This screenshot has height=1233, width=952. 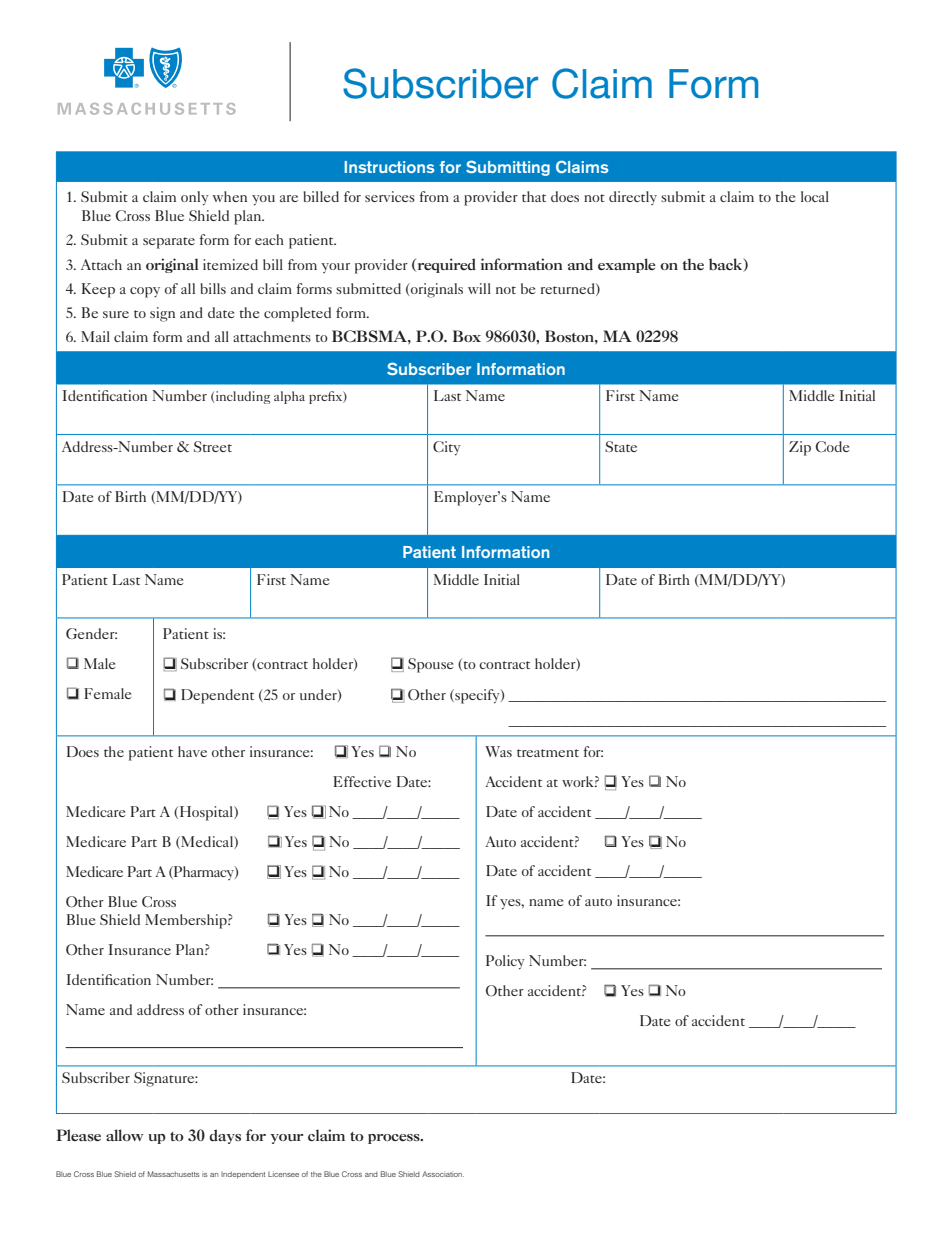 I want to click on local, so click(x=815, y=196).
